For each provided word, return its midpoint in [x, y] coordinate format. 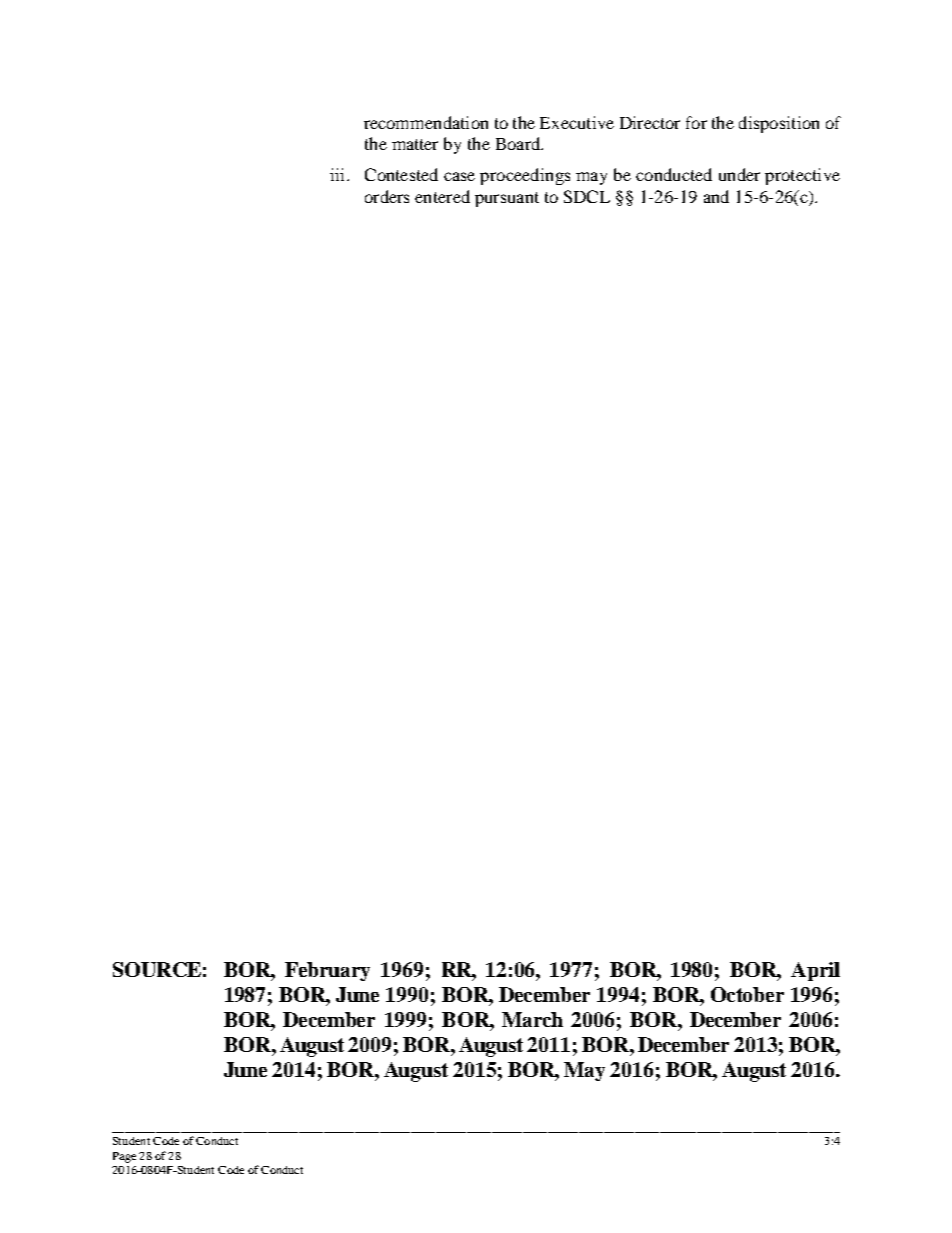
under [739, 174]
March [532, 1019]
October [747, 994]
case [459, 176]
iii [339, 174]
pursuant [507, 199]
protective [802, 176]
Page [124, 1157]
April [815, 971]
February [327, 971]
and [716, 196]
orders [387, 196]
